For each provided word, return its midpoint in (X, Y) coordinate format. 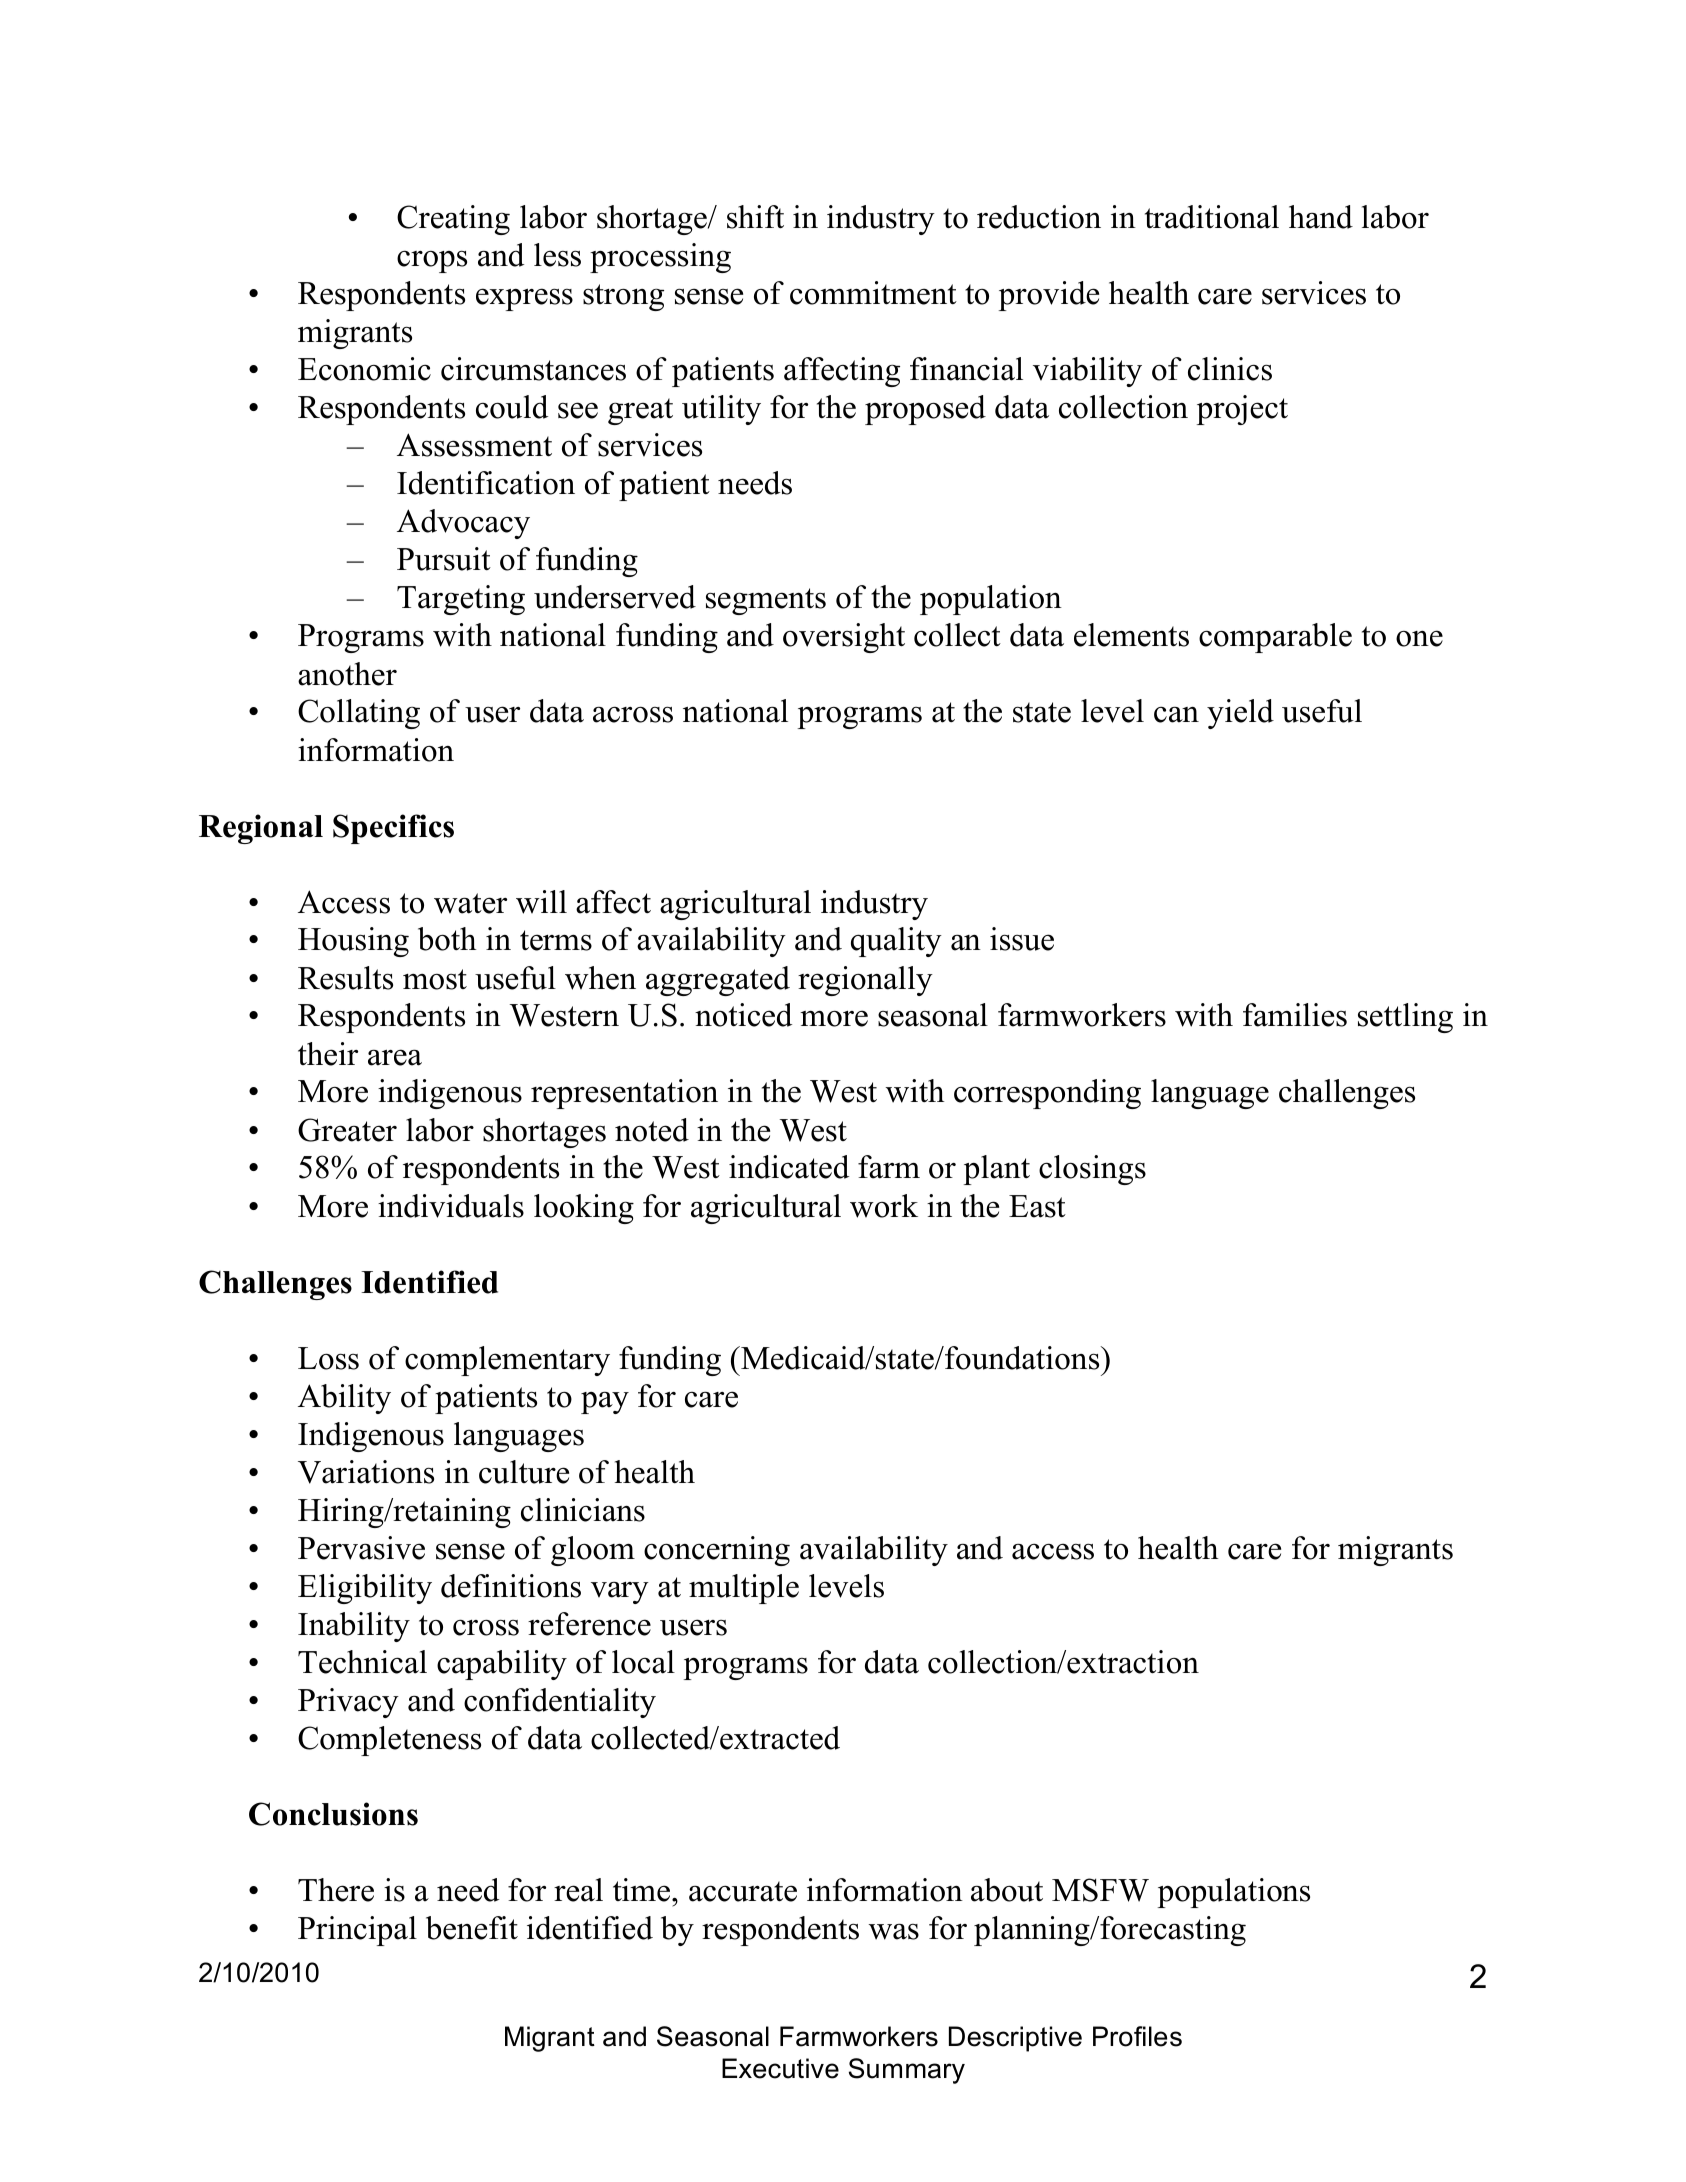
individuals (451, 1206)
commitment (873, 293)
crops (432, 261)
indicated (789, 1167)
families (1295, 1015)
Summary (907, 2071)
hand (1321, 217)
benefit (472, 1928)
